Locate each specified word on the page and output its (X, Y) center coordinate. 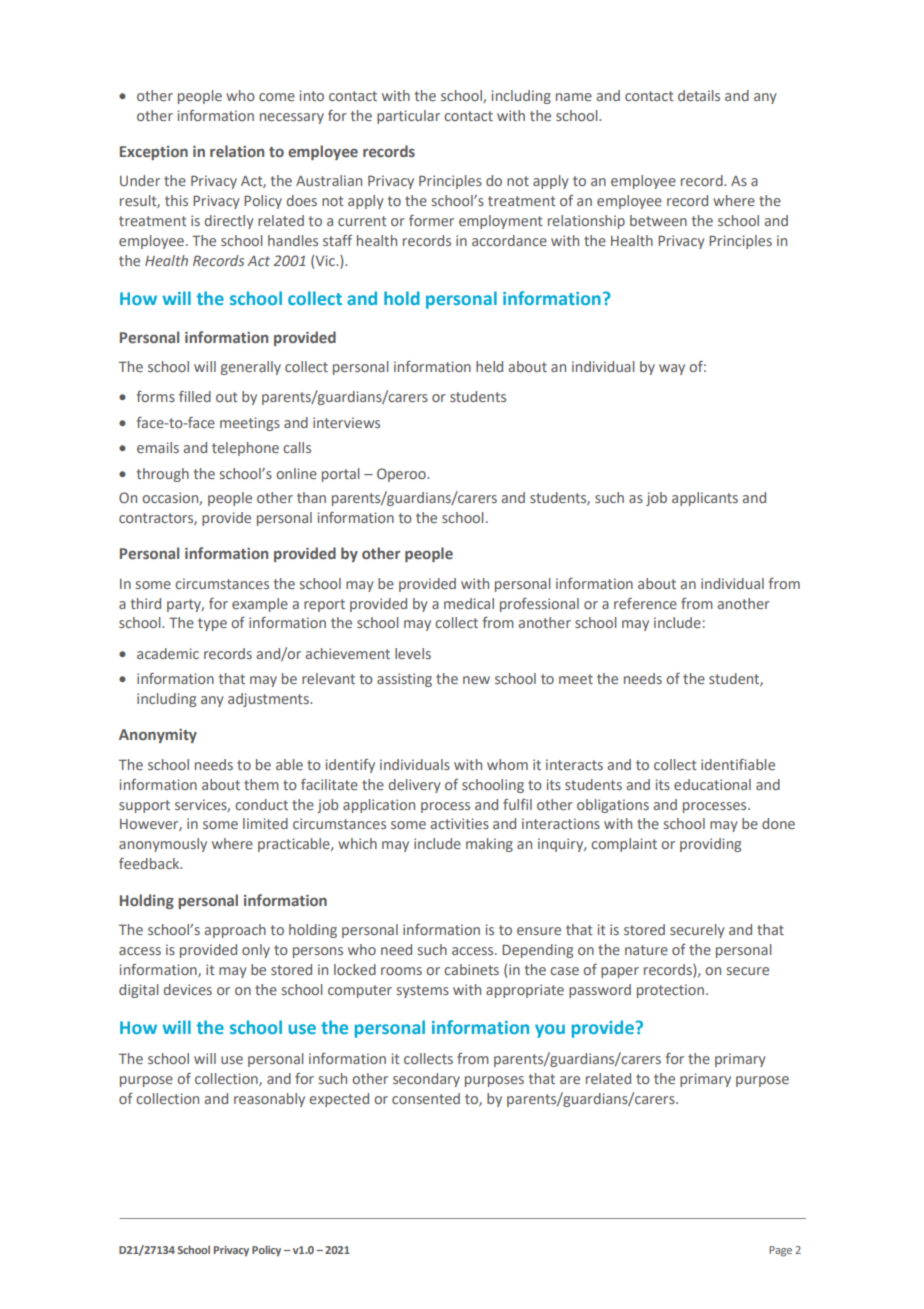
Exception (154, 153)
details (699, 95)
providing (710, 845)
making (489, 845)
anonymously (163, 845)
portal (340, 475)
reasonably (269, 1100)
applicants (705, 499)
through (163, 475)
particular (408, 117)
